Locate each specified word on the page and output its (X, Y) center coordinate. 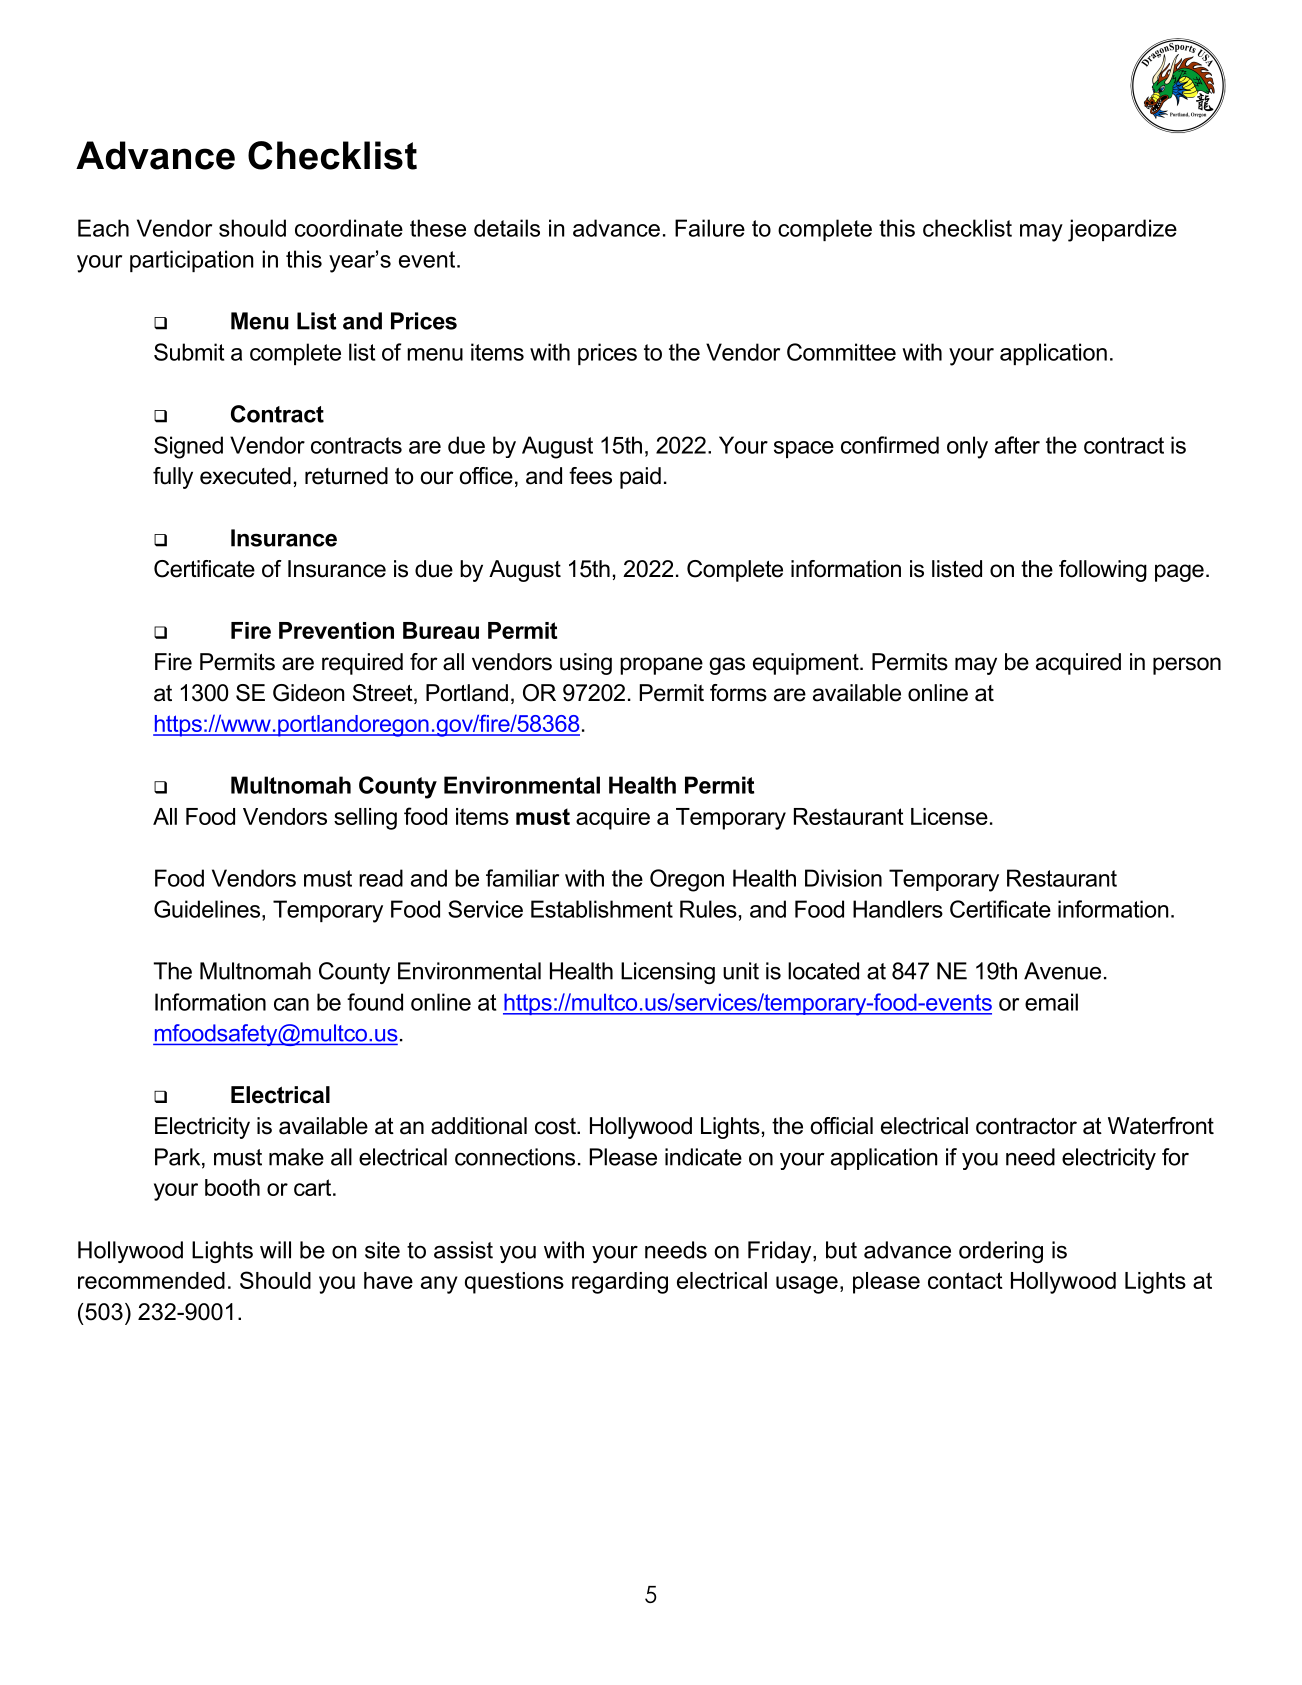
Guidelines (207, 909)
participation (191, 261)
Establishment (602, 909)
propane (661, 666)
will (275, 1250)
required (362, 664)
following (1103, 571)
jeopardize (1122, 230)
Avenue (1062, 971)
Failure (710, 228)
